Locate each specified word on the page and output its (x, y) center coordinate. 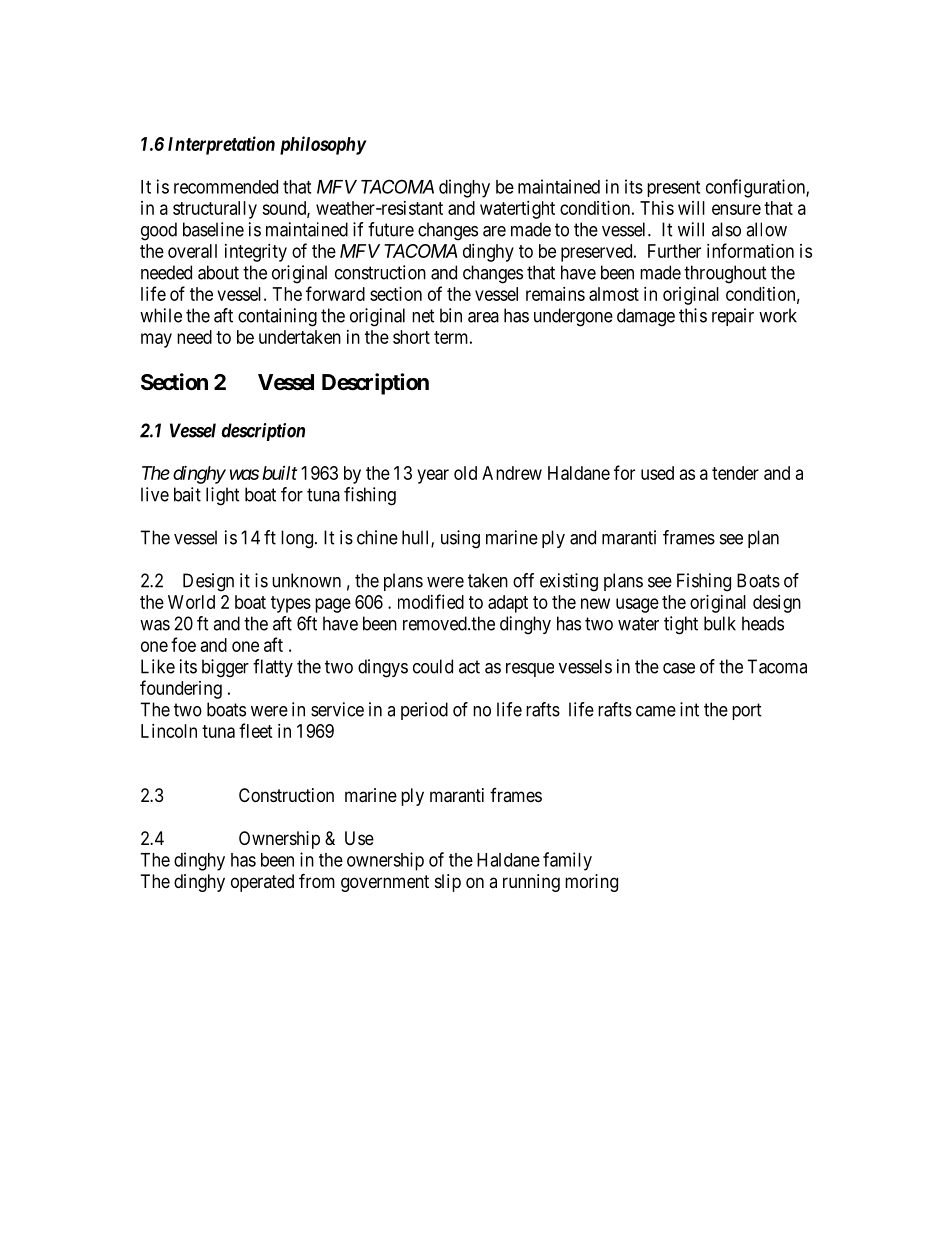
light (223, 496)
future (391, 229)
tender (735, 473)
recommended (226, 187)
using (460, 539)
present (673, 189)
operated (262, 883)
